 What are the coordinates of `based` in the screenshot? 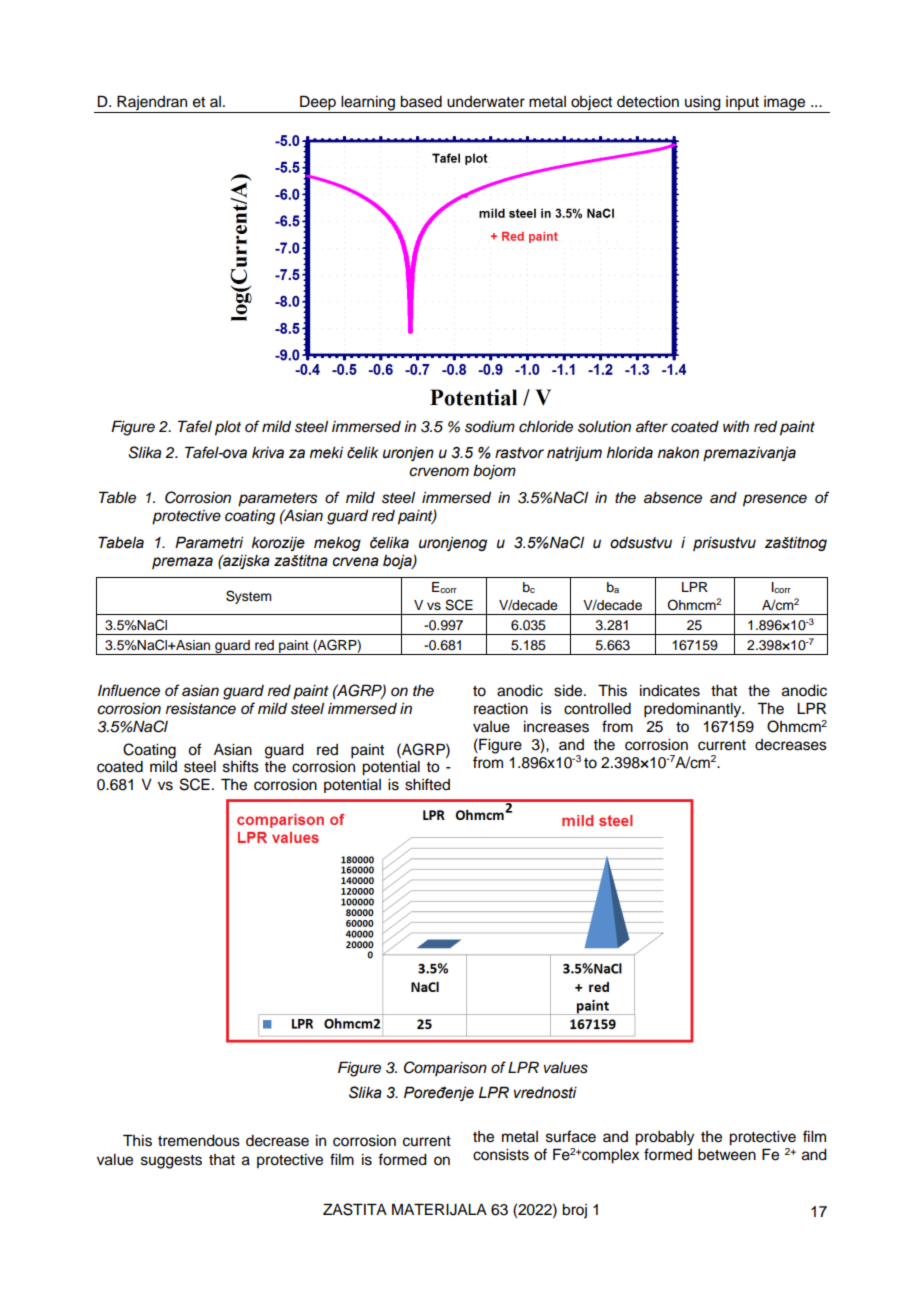 It's located at (421, 102).
